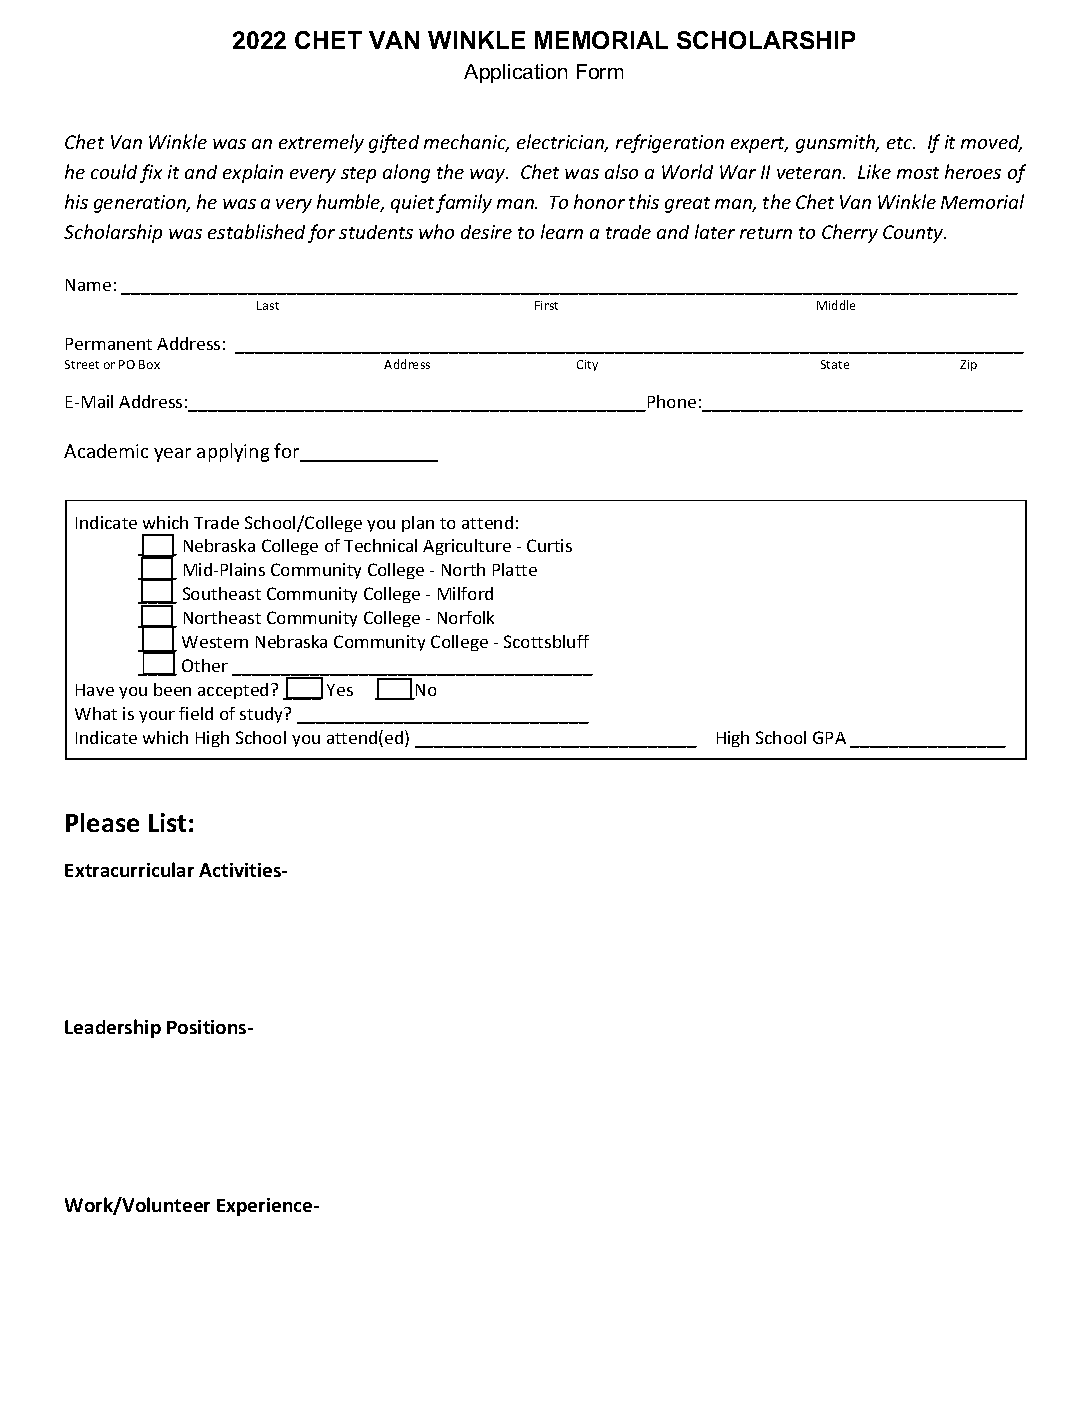  Describe the element at coordinates (321, 143) in the page. I see `extremely` at that location.
